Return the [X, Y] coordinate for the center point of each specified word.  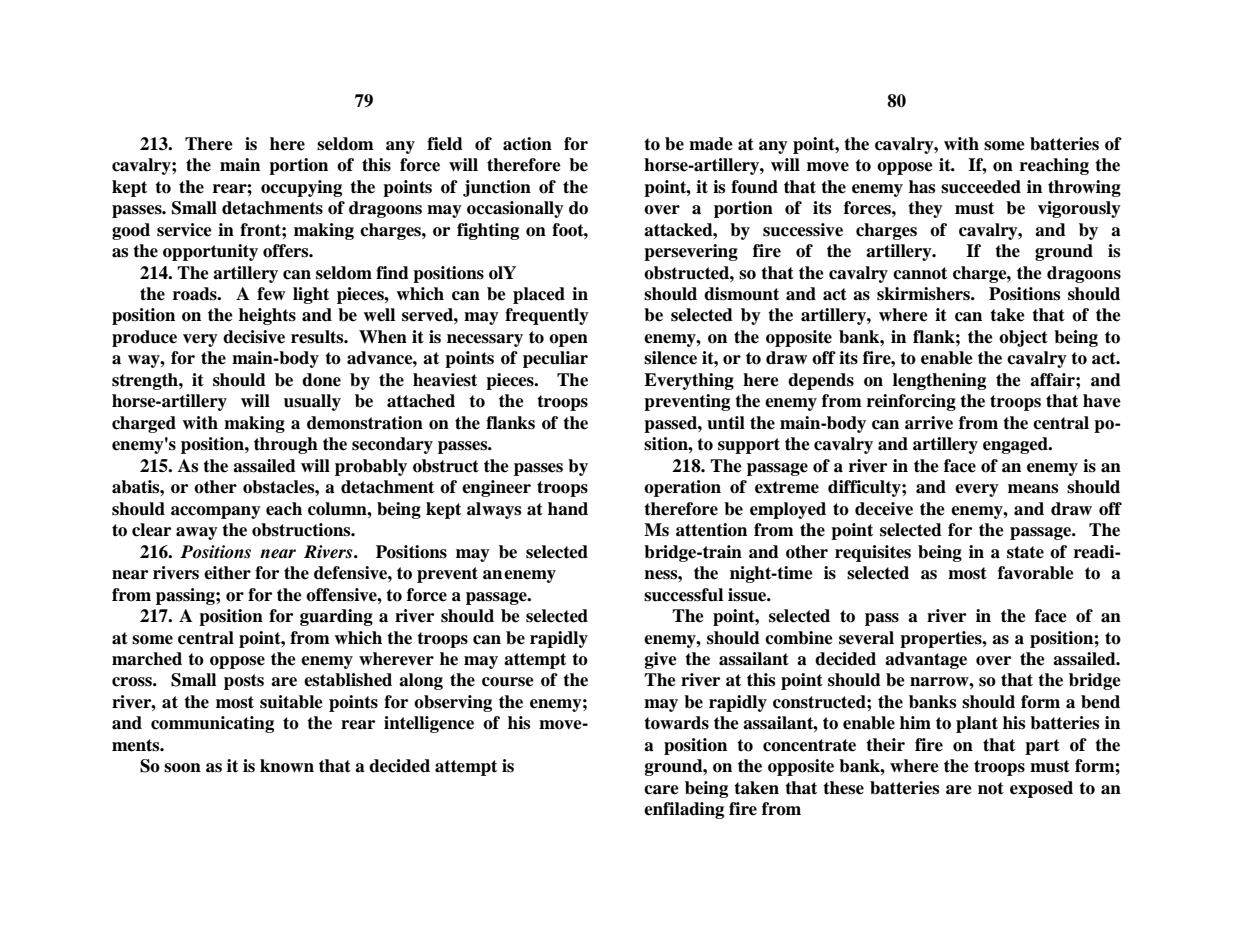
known [287, 766]
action [527, 144]
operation [682, 488]
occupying [301, 188]
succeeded [981, 187]
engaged [1016, 445]
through [286, 445]
